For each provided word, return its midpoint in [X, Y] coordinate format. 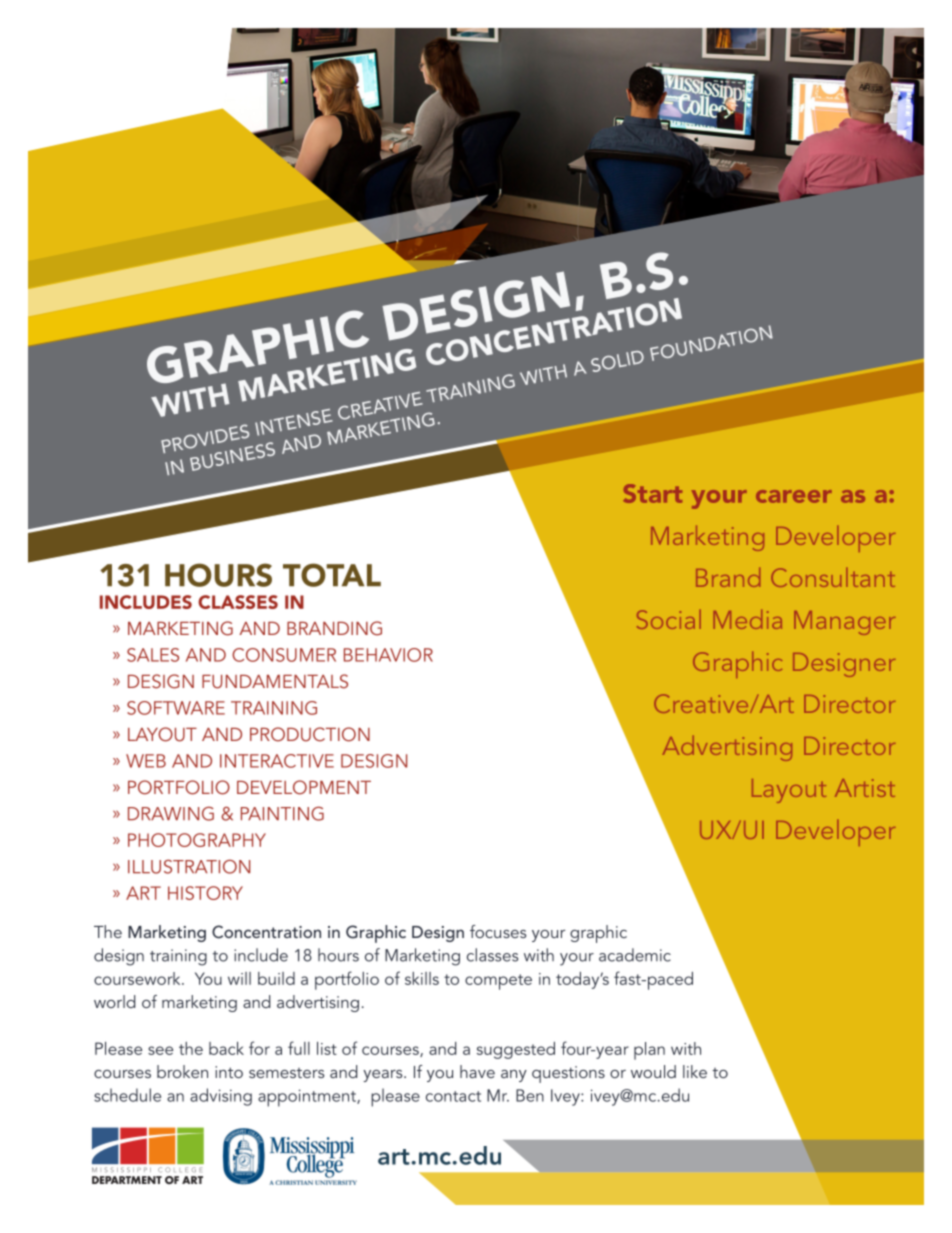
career [794, 496]
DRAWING [171, 813]
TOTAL [332, 575]
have [477, 1071]
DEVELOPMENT [304, 787]
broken [182, 1071]
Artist [865, 788]
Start [652, 493]
